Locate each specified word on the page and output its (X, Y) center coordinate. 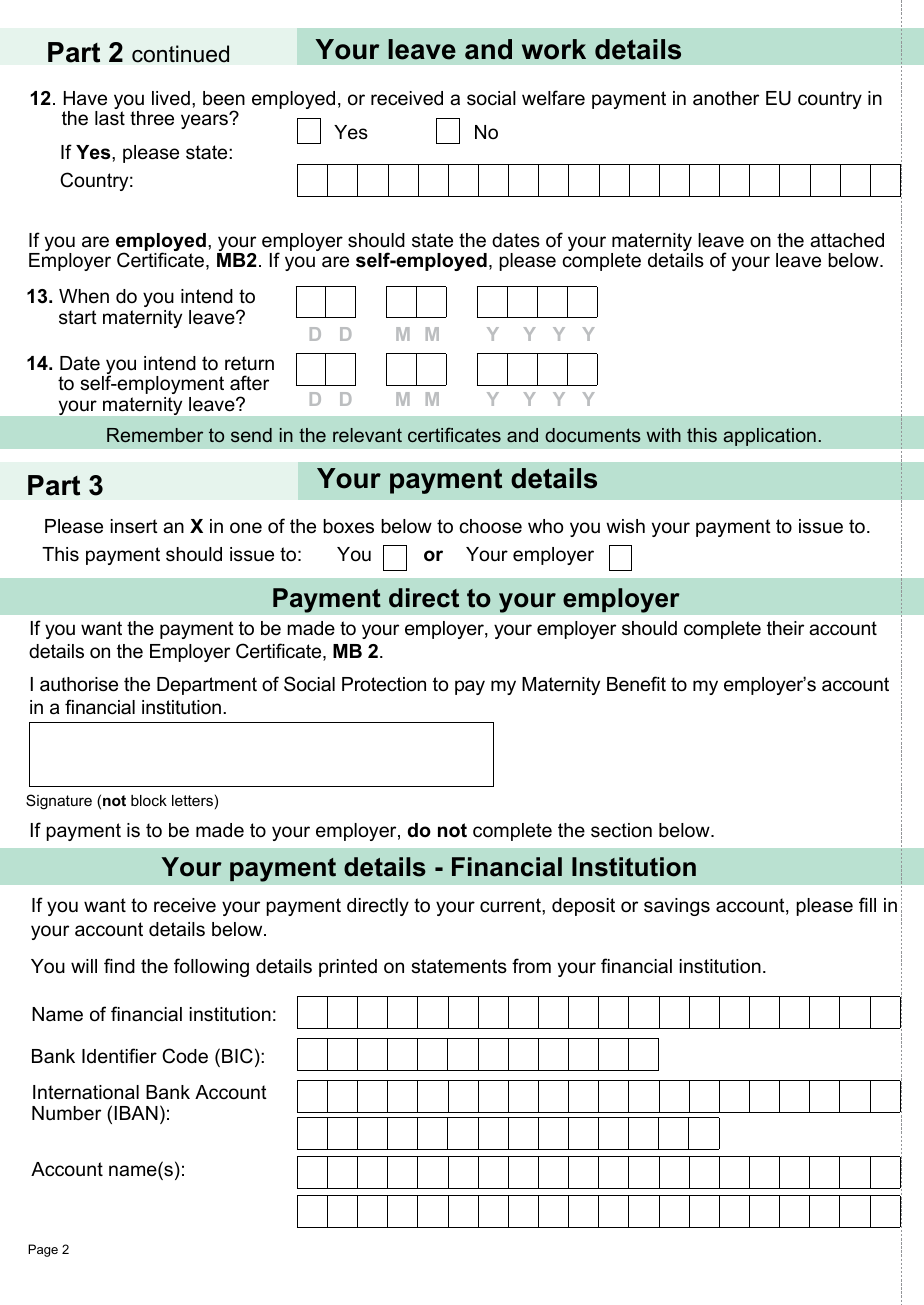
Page (43, 1250)
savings (677, 907)
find (119, 965)
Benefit (636, 684)
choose (490, 526)
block (149, 800)
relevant (367, 435)
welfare (553, 98)
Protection (384, 684)
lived (171, 98)
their (785, 628)
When (84, 296)
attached (847, 240)
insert (134, 526)
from (531, 966)
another (726, 98)
